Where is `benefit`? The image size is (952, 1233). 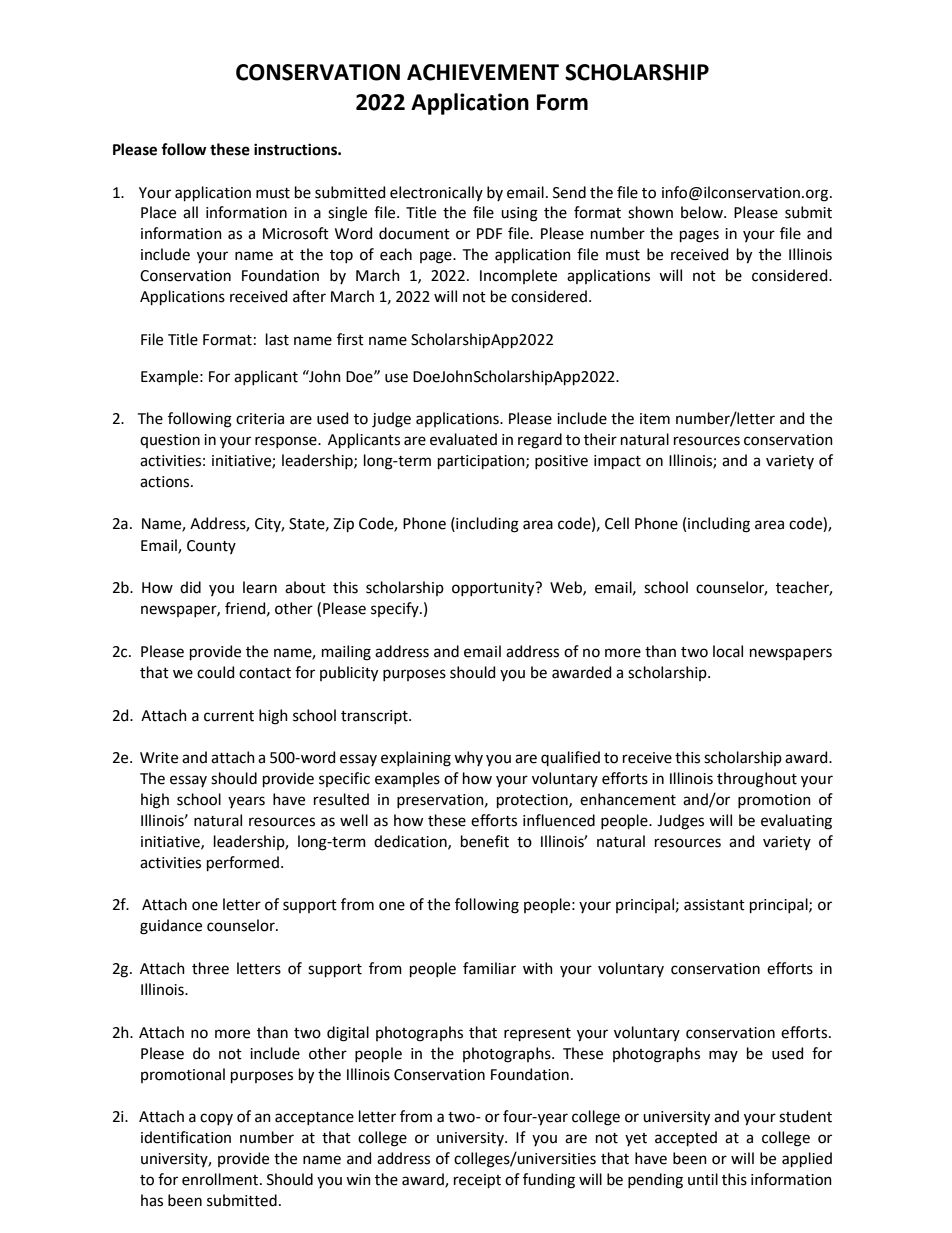 benefit is located at coordinates (485, 841).
